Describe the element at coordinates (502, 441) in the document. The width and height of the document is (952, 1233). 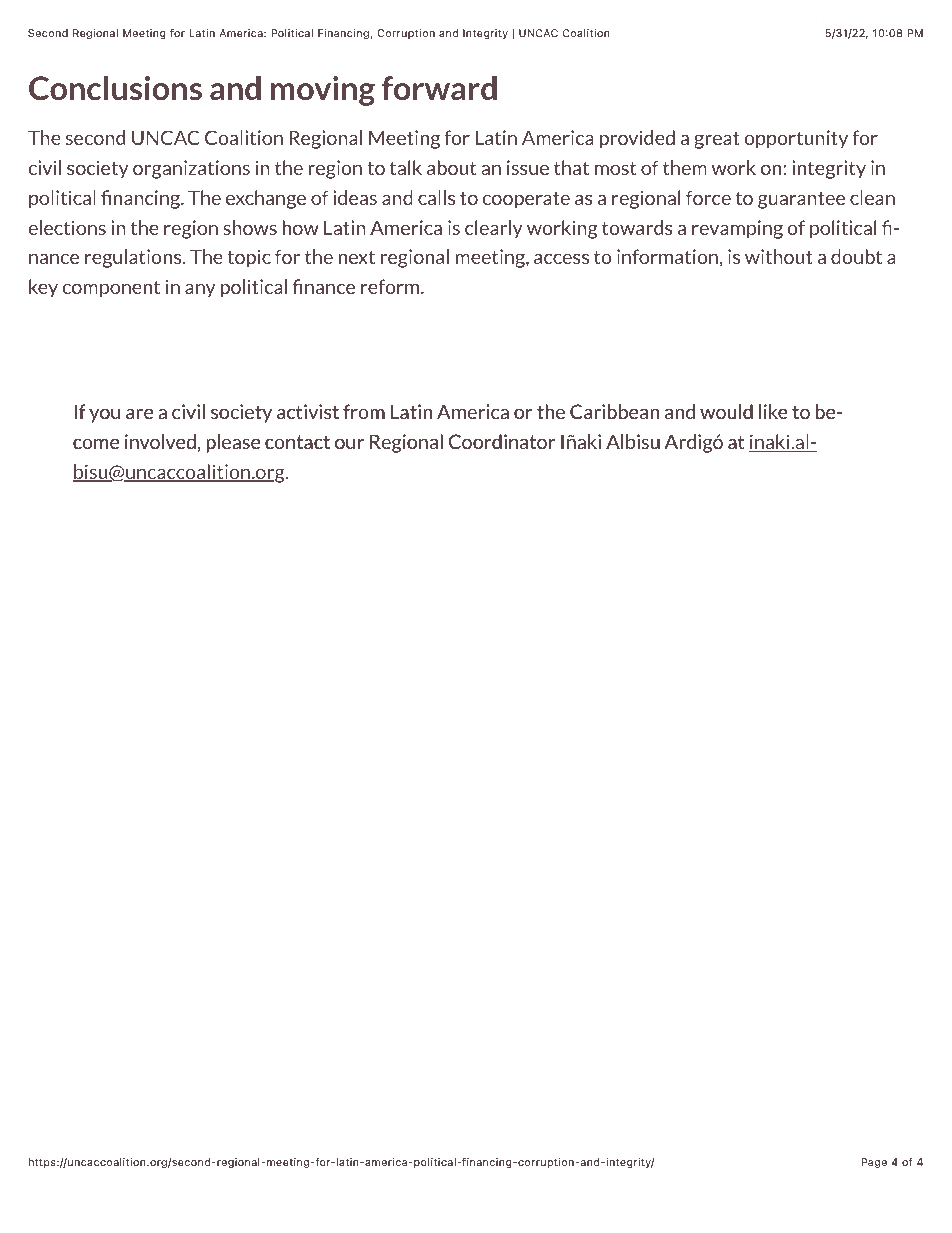
I see `Coordinator` at that location.
